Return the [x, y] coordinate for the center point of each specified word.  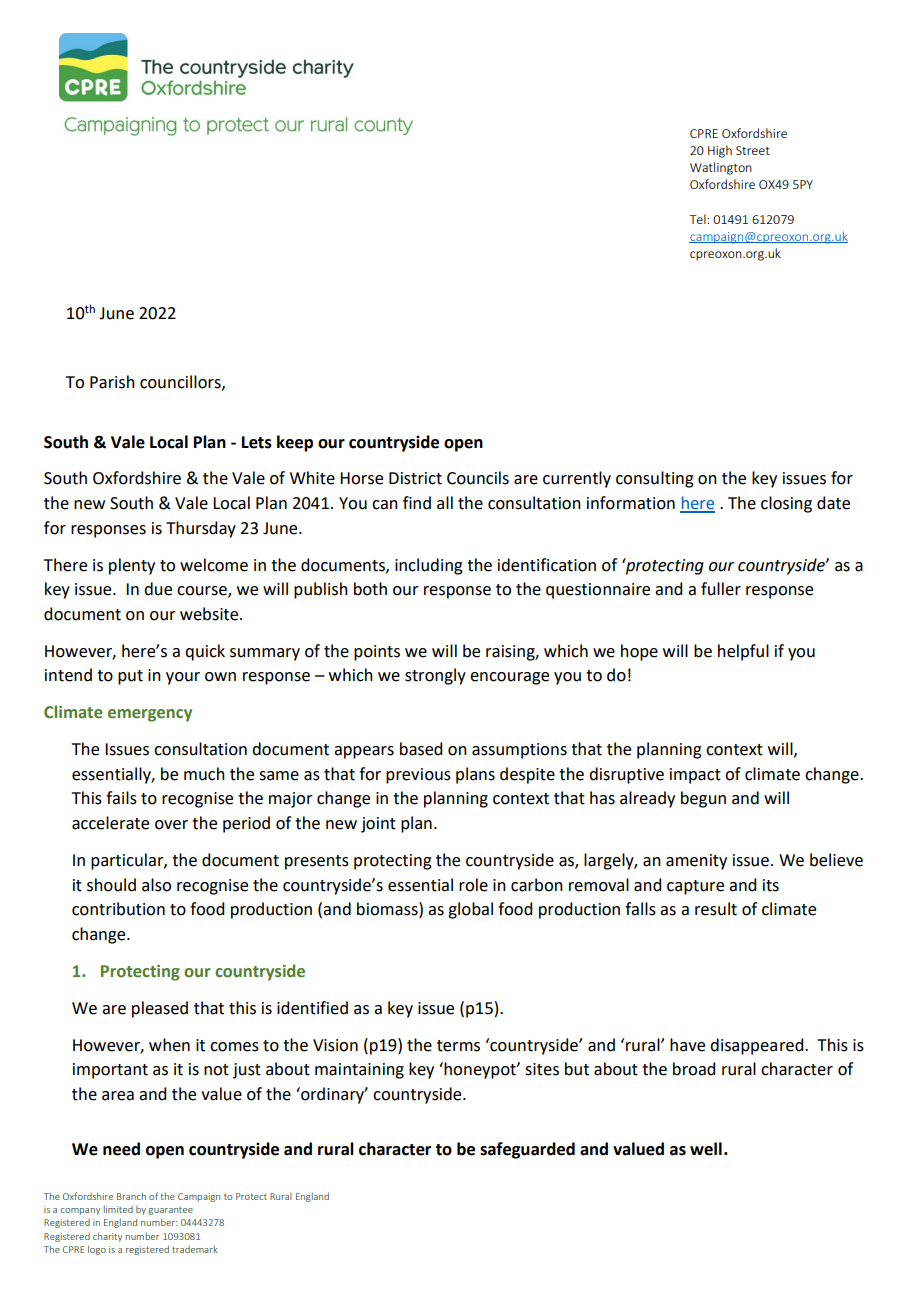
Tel [699, 219]
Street [753, 150]
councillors [181, 382]
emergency [150, 715]
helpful [743, 652]
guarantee [170, 1211]
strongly [435, 676]
